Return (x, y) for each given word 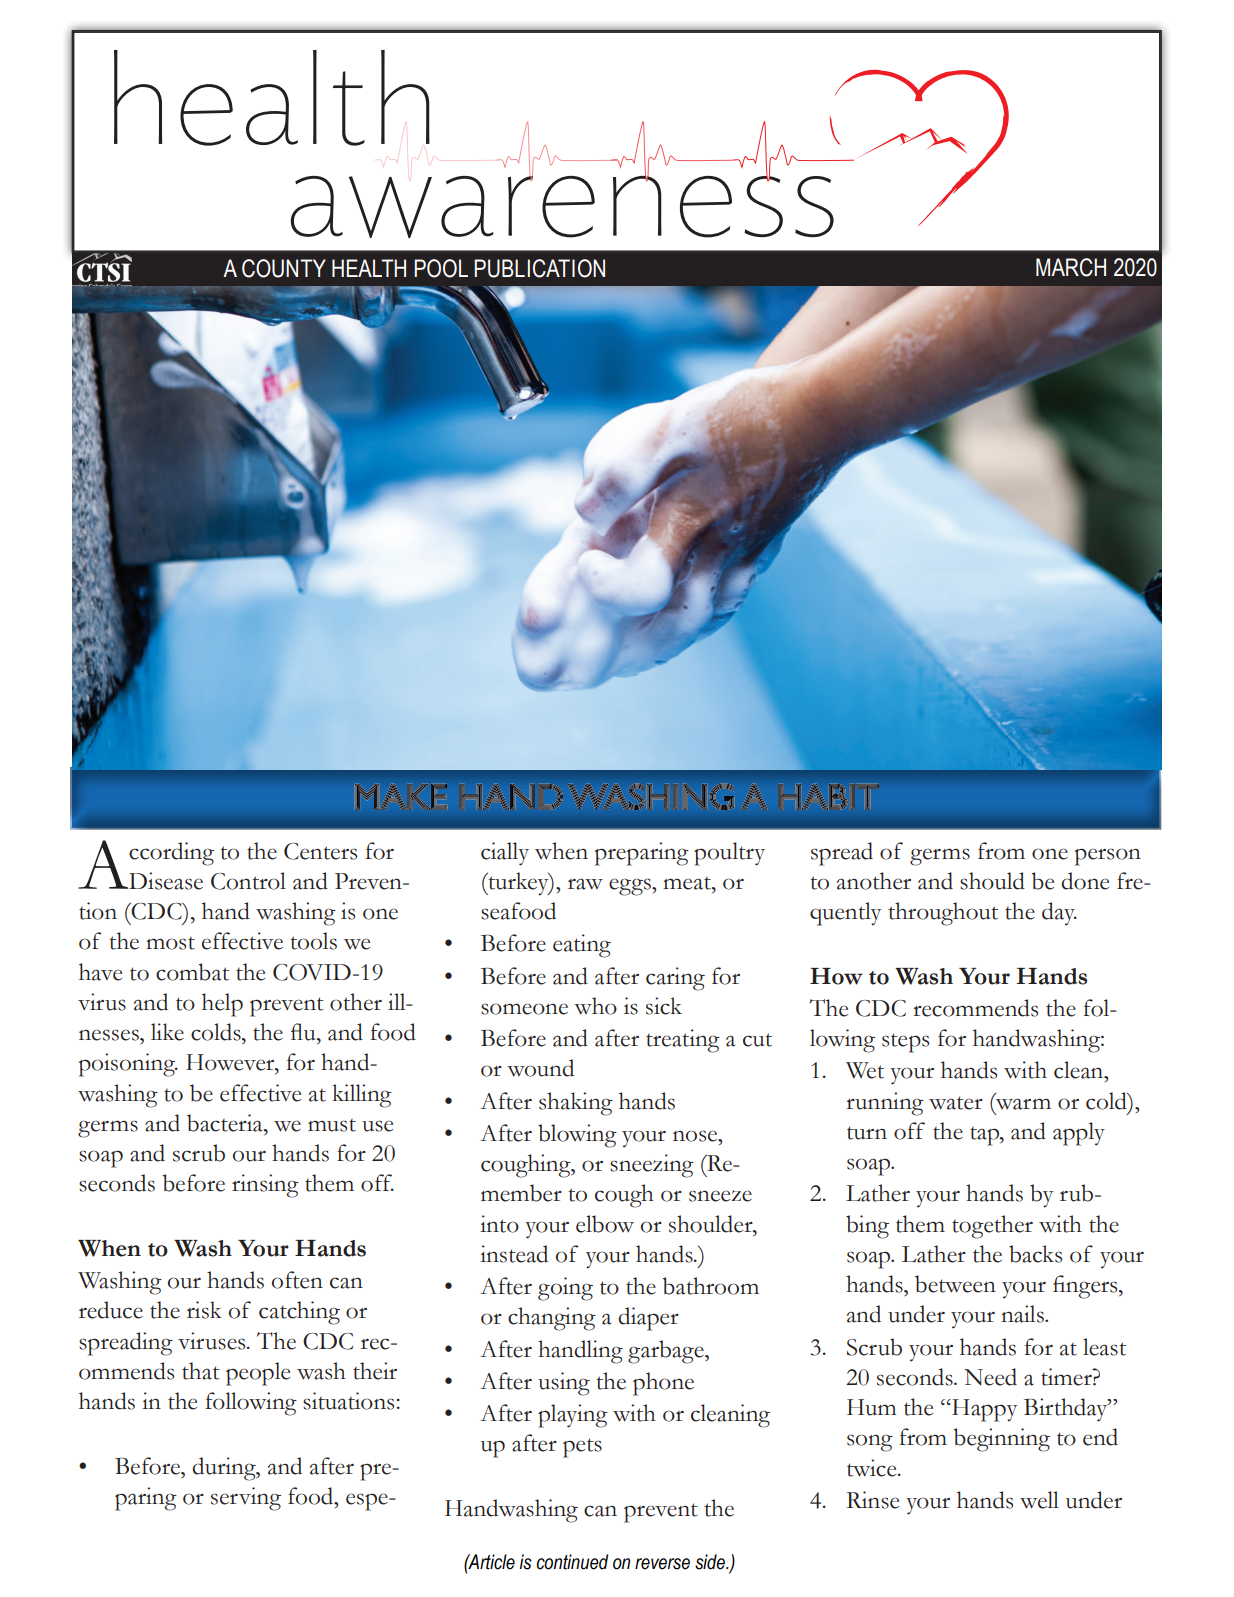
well (1039, 1500)
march (1071, 267)
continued (572, 1562)
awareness (562, 205)
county (284, 268)
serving (246, 1499)
